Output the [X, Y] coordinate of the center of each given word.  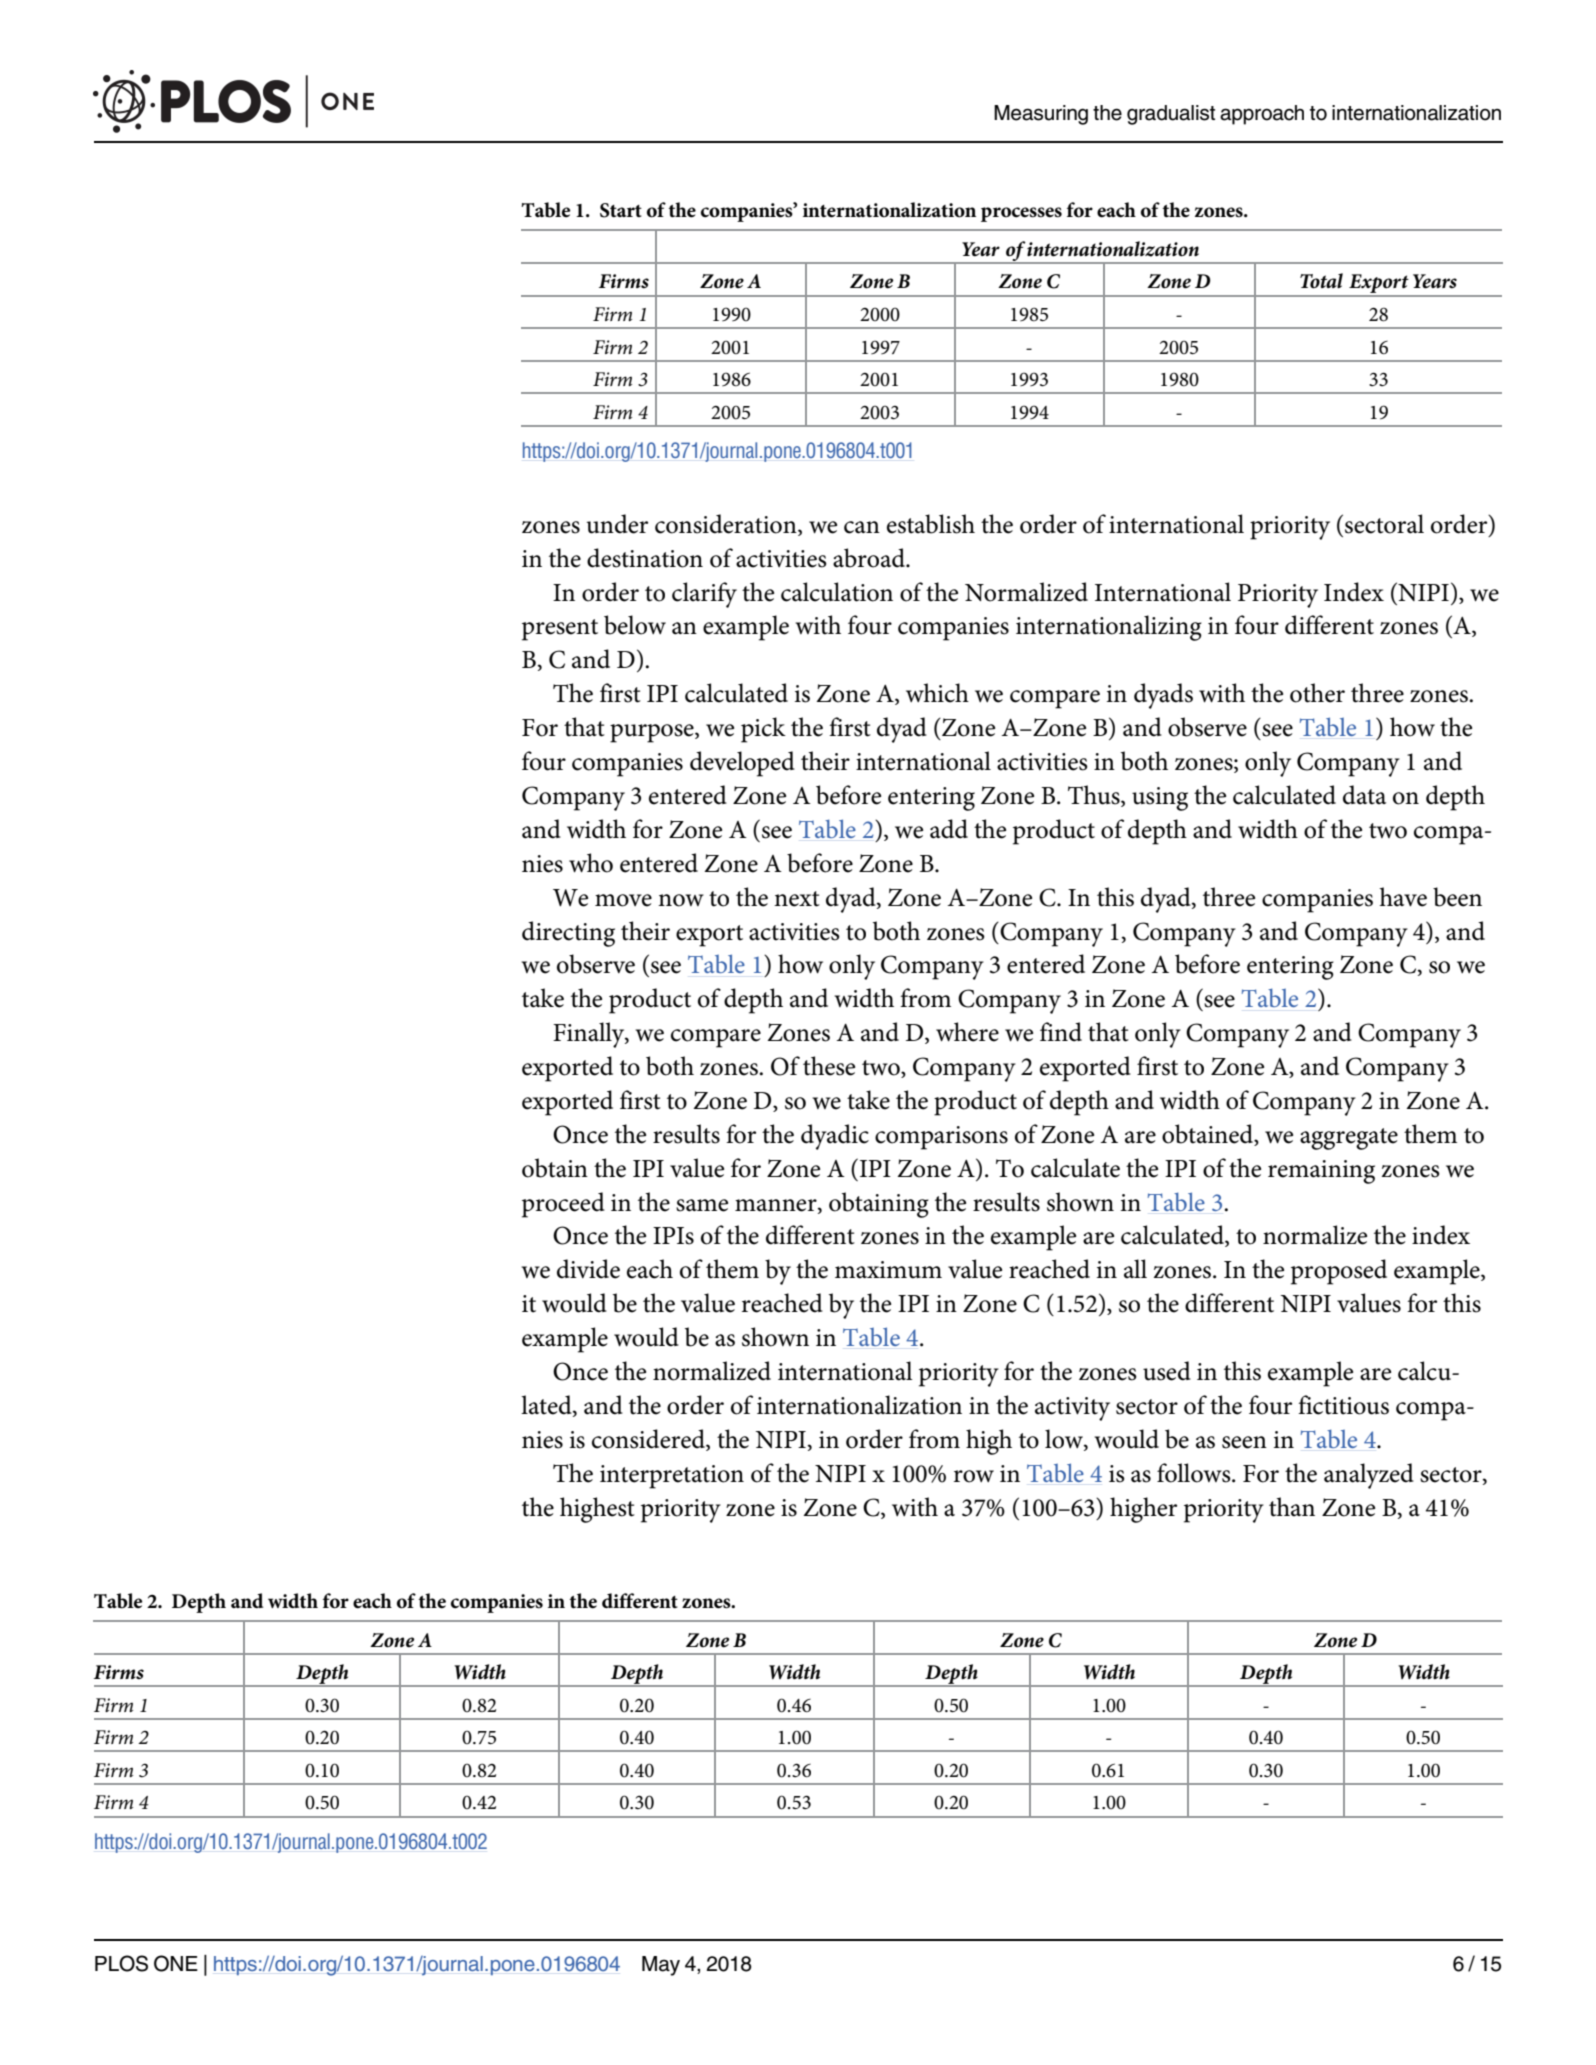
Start [621, 210]
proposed [1339, 1272]
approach [1262, 115]
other [1317, 693]
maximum [888, 1270]
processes [1021, 214]
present [560, 630]
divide [588, 1269]
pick [763, 730]
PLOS [121, 1963]
